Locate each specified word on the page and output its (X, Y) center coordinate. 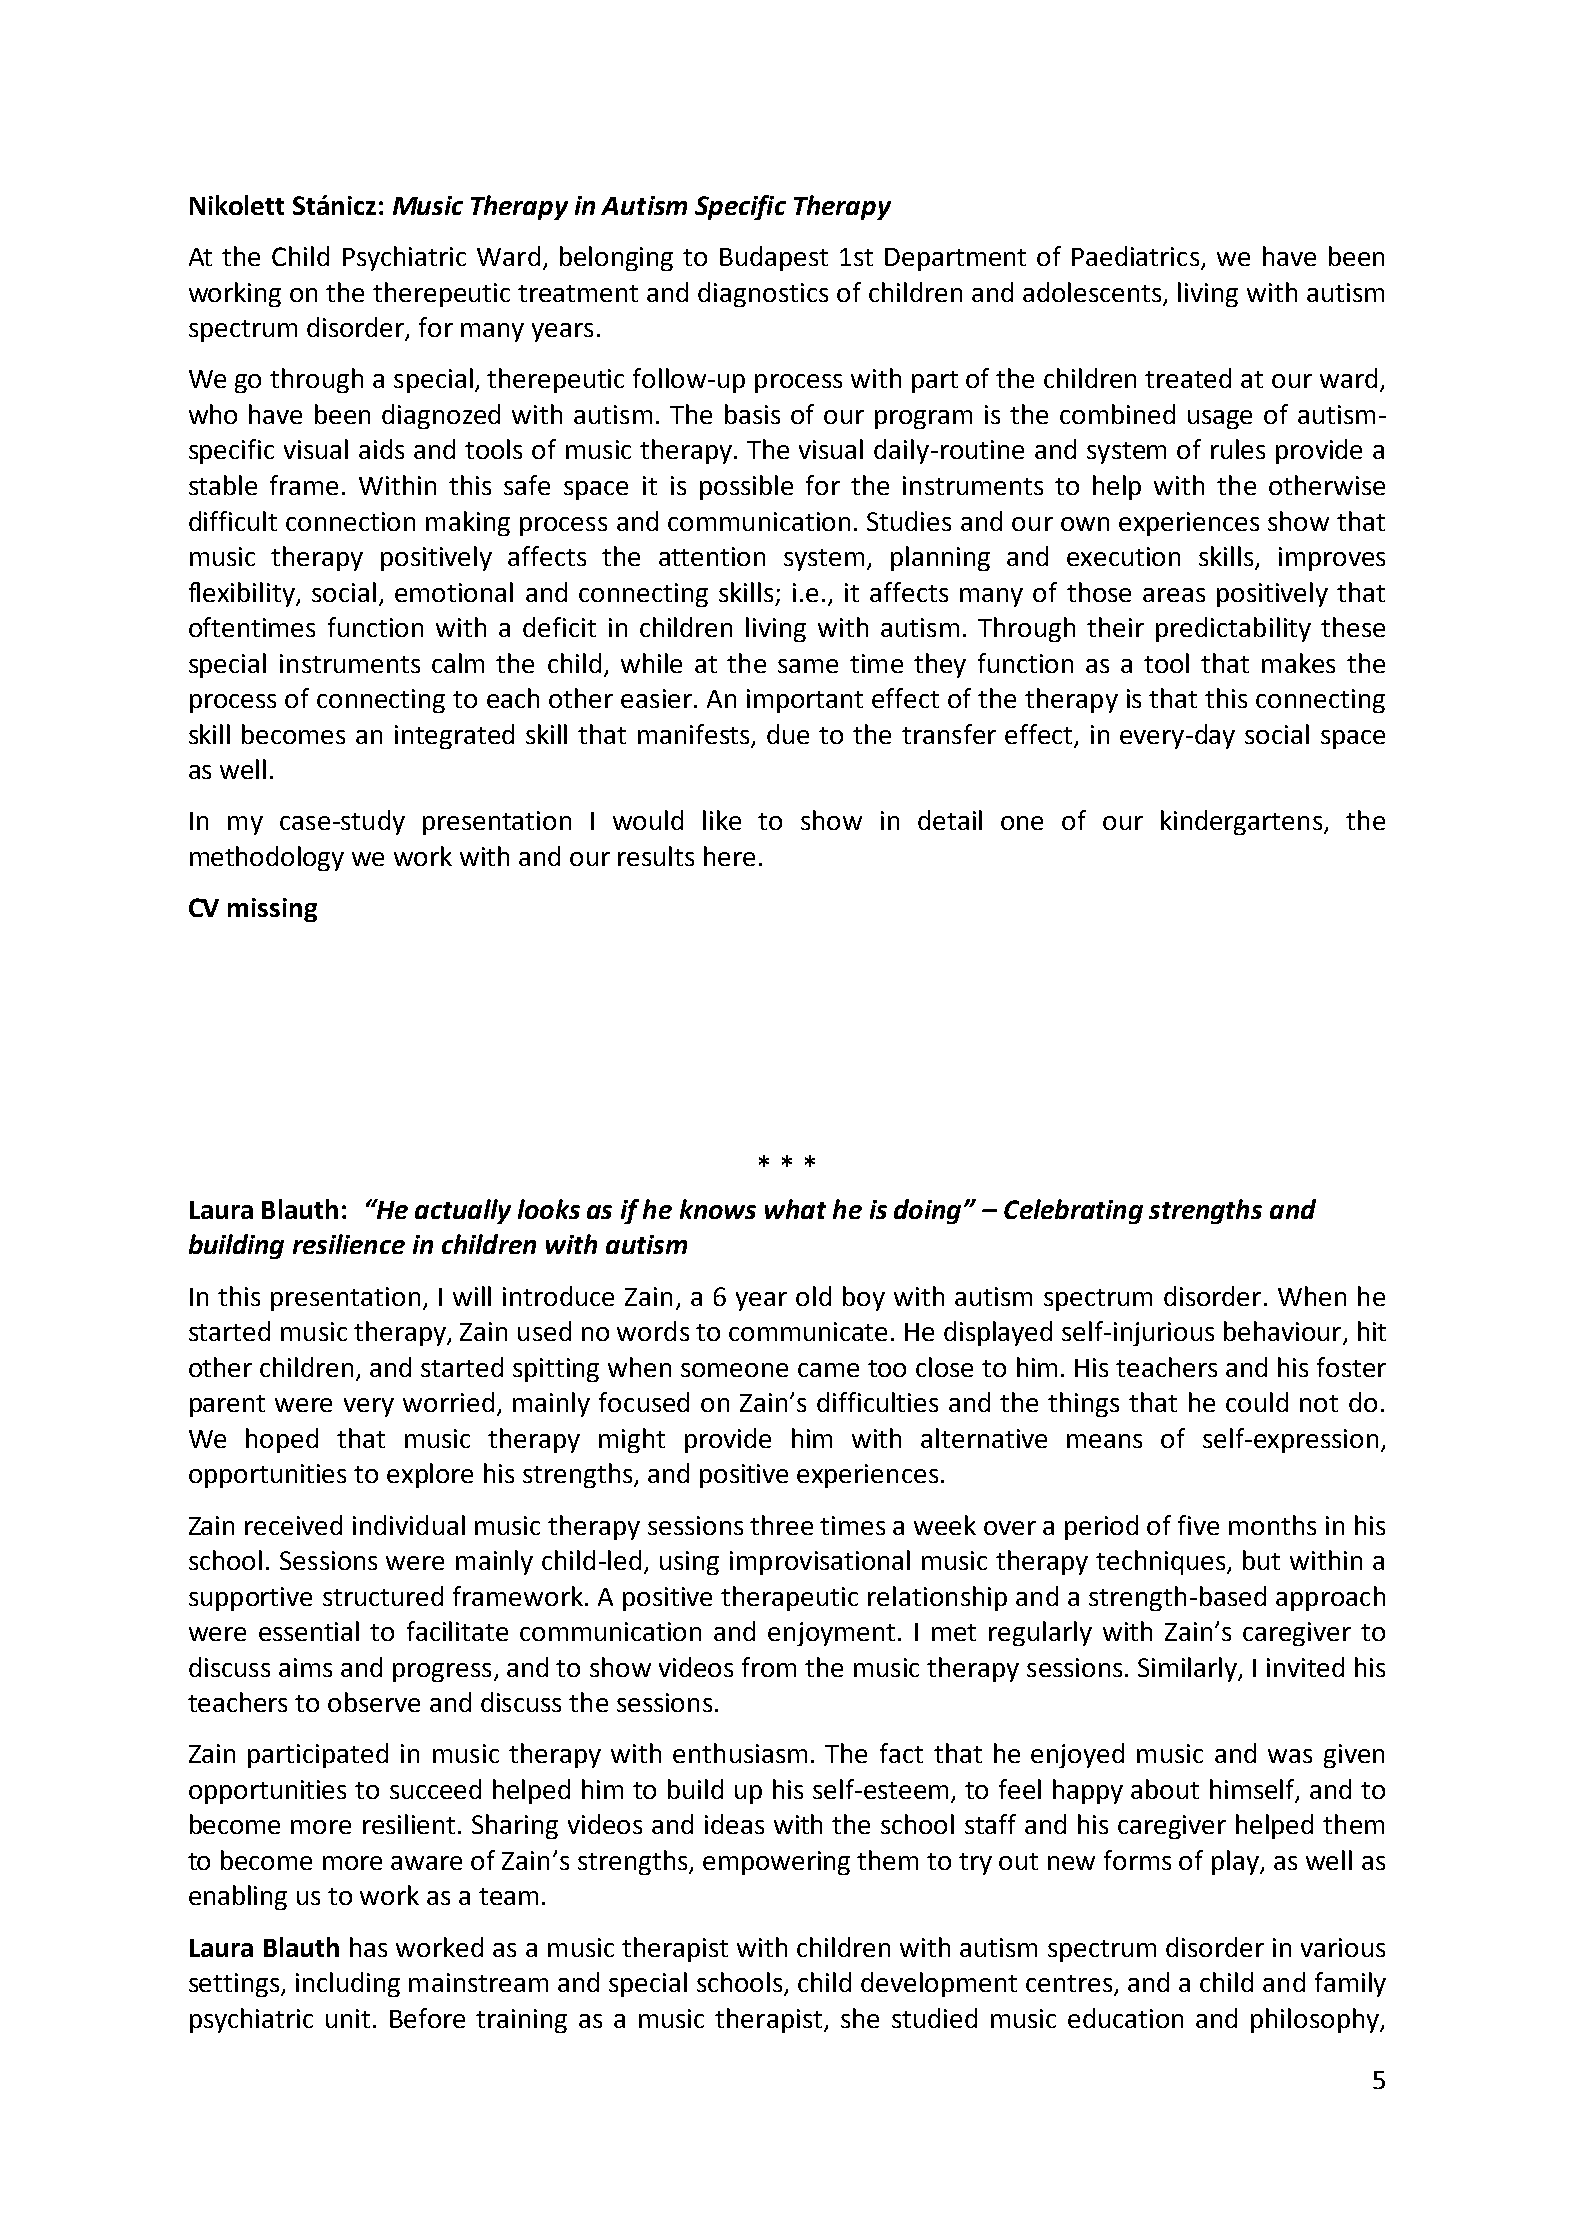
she (860, 2018)
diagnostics (763, 294)
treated (1188, 378)
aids (381, 449)
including (348, 1984)
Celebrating (1073, 1211)
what (795, 1209)
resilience (349, 1244)
